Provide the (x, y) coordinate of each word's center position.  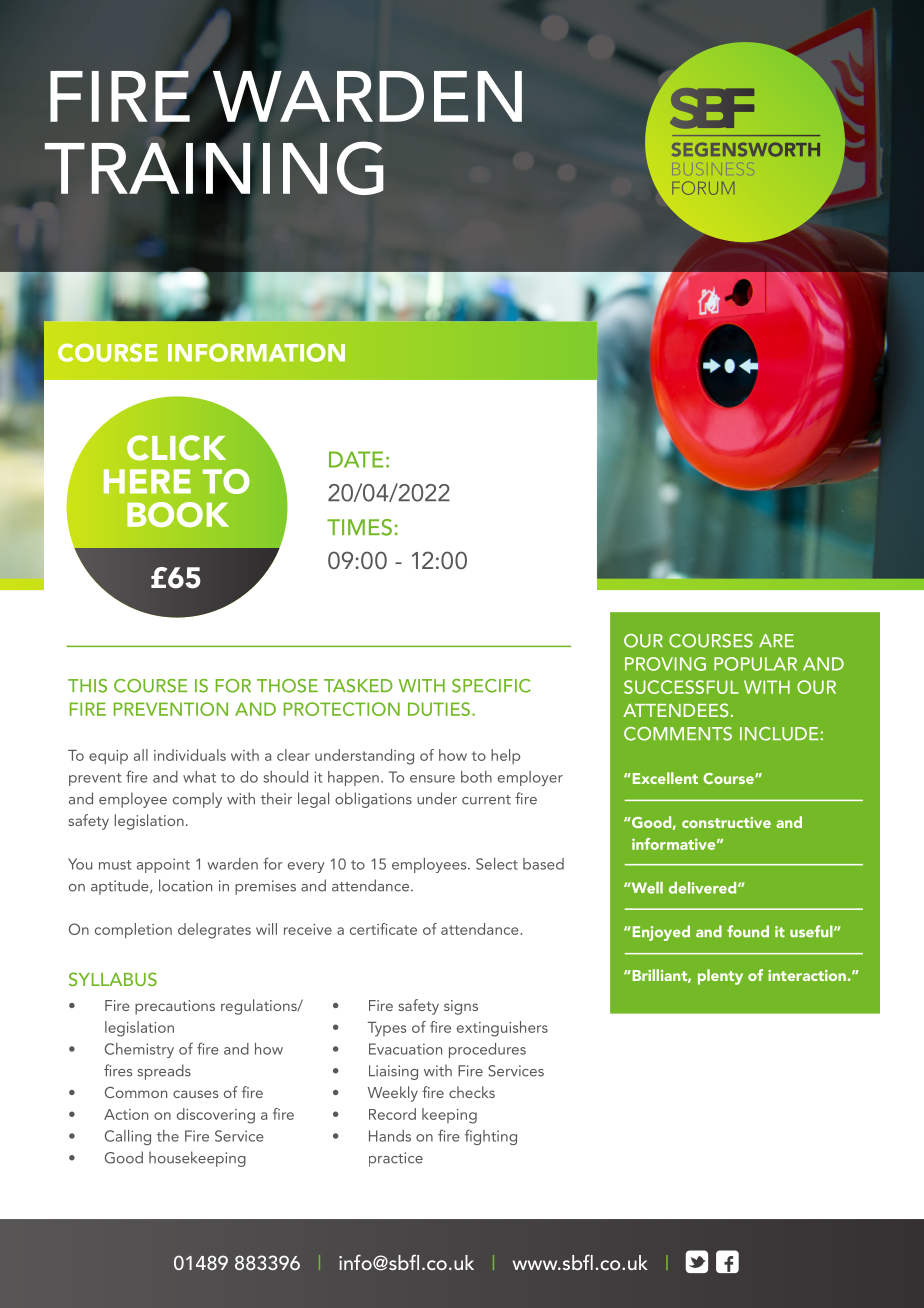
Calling (128, 1137)
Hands (390, 1136)
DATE (356, 459)
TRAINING (214, 168)
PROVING (665, 664)
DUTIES (439, 709)
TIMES (359, 527)
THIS (87, 686)
